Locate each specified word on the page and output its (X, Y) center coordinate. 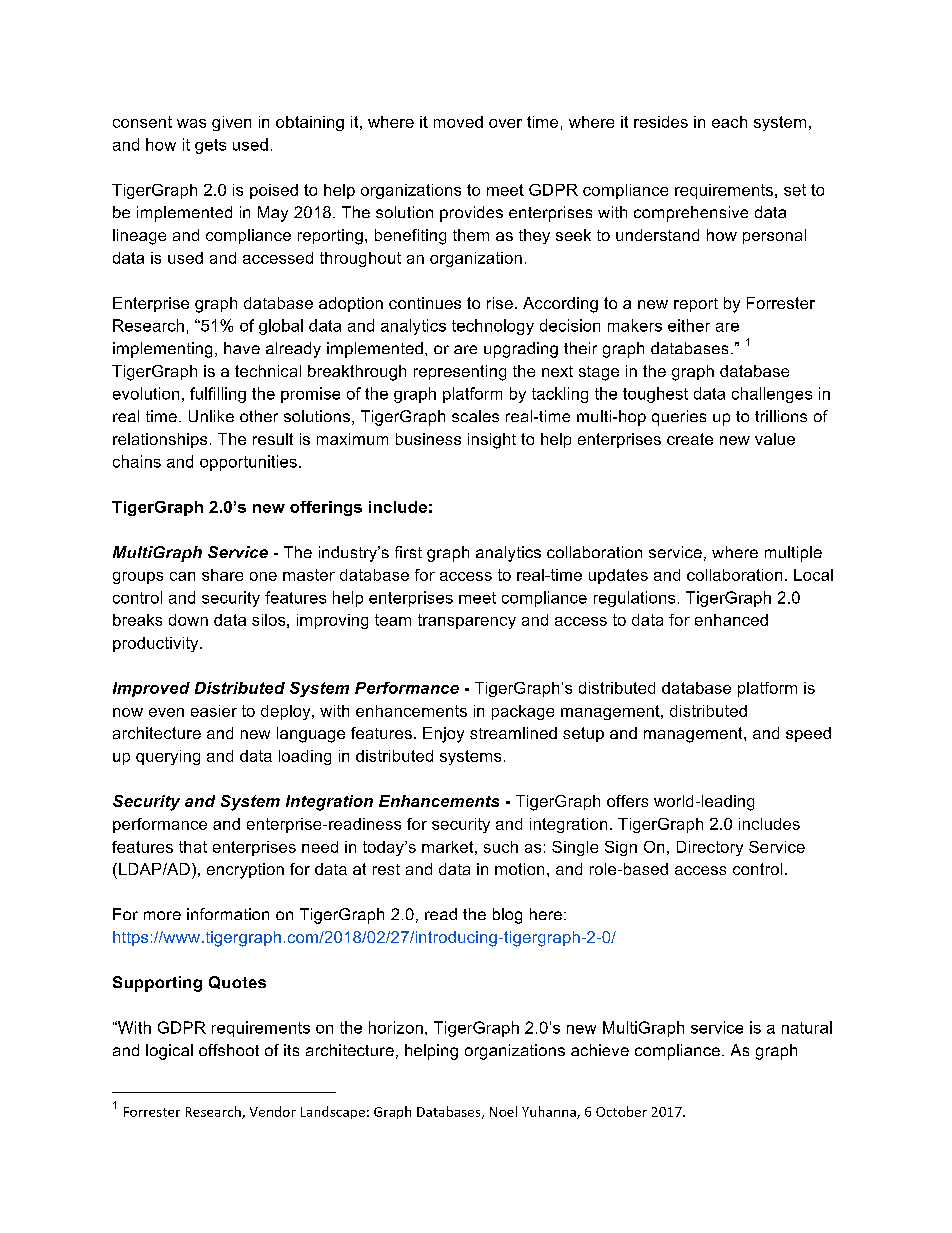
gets (210, 146)
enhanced (731, 620)
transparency (467, 621)
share (222, 575)
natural (807, 1027)
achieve (600, 1050)
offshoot (229, 1050)
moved (458, 122)
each (729, 122)
